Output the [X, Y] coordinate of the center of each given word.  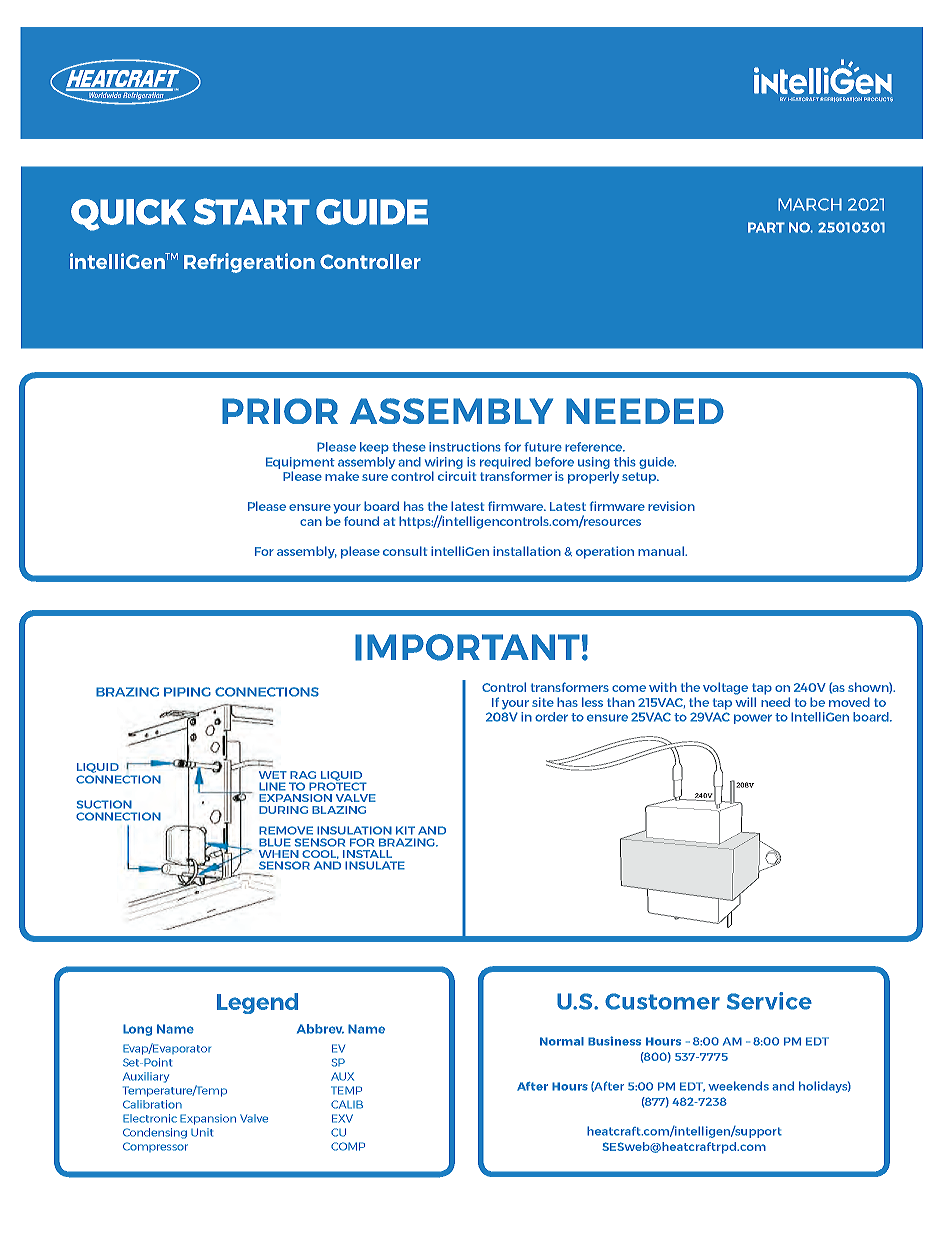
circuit [457, 476]
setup [640, 478]
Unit [202, 1132]
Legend [257, 1003]
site [543, 702]
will [745, 702]
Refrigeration [249, 263]
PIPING [187, 692]
